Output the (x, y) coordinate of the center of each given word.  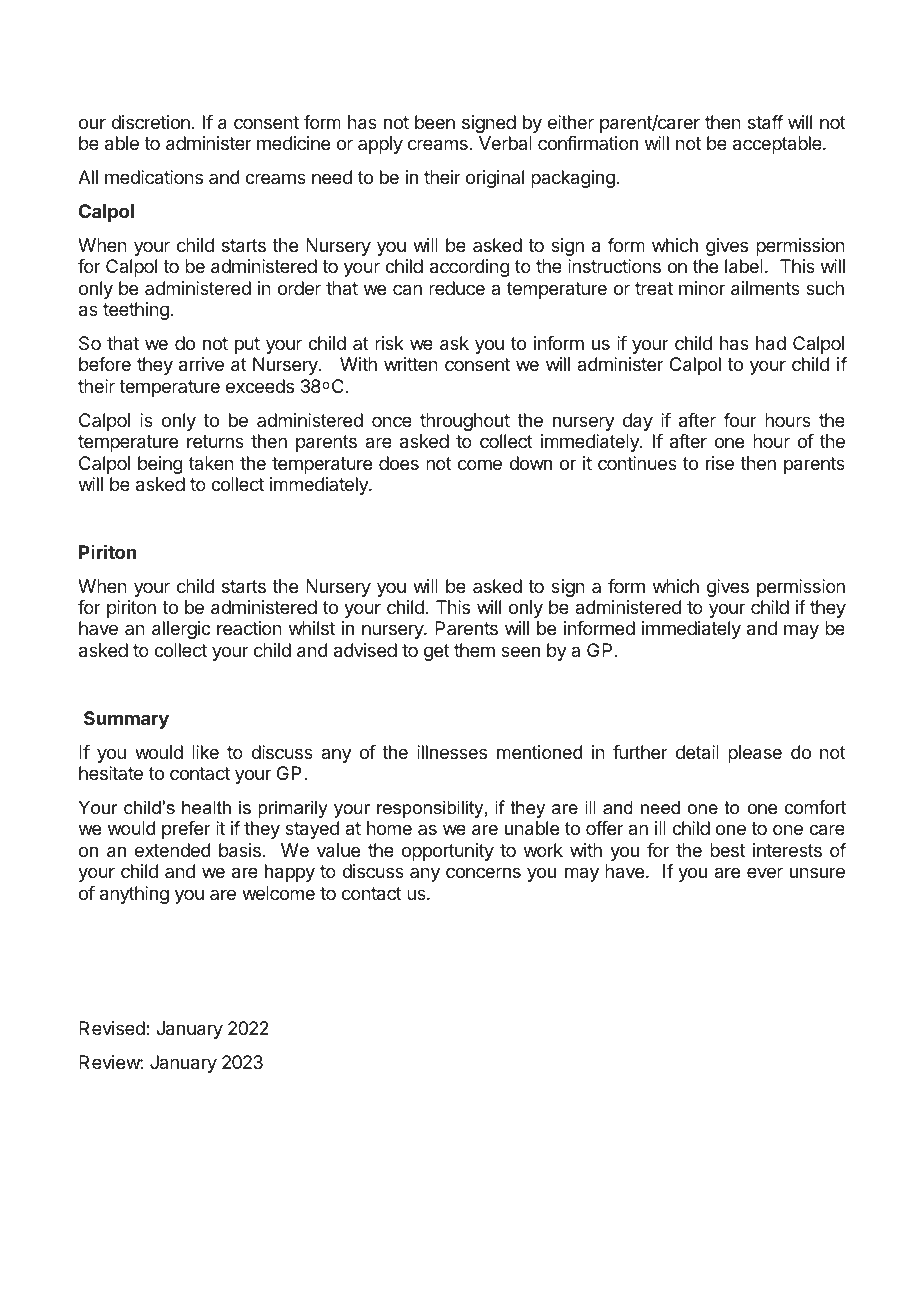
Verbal (505, 143)
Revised (113, 1028)
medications (154, 177)
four (740, 420)
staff (765, 122)
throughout (465, 422)
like (205, 752)
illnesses (452, 752)
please (755, 754)
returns (215, 441)
